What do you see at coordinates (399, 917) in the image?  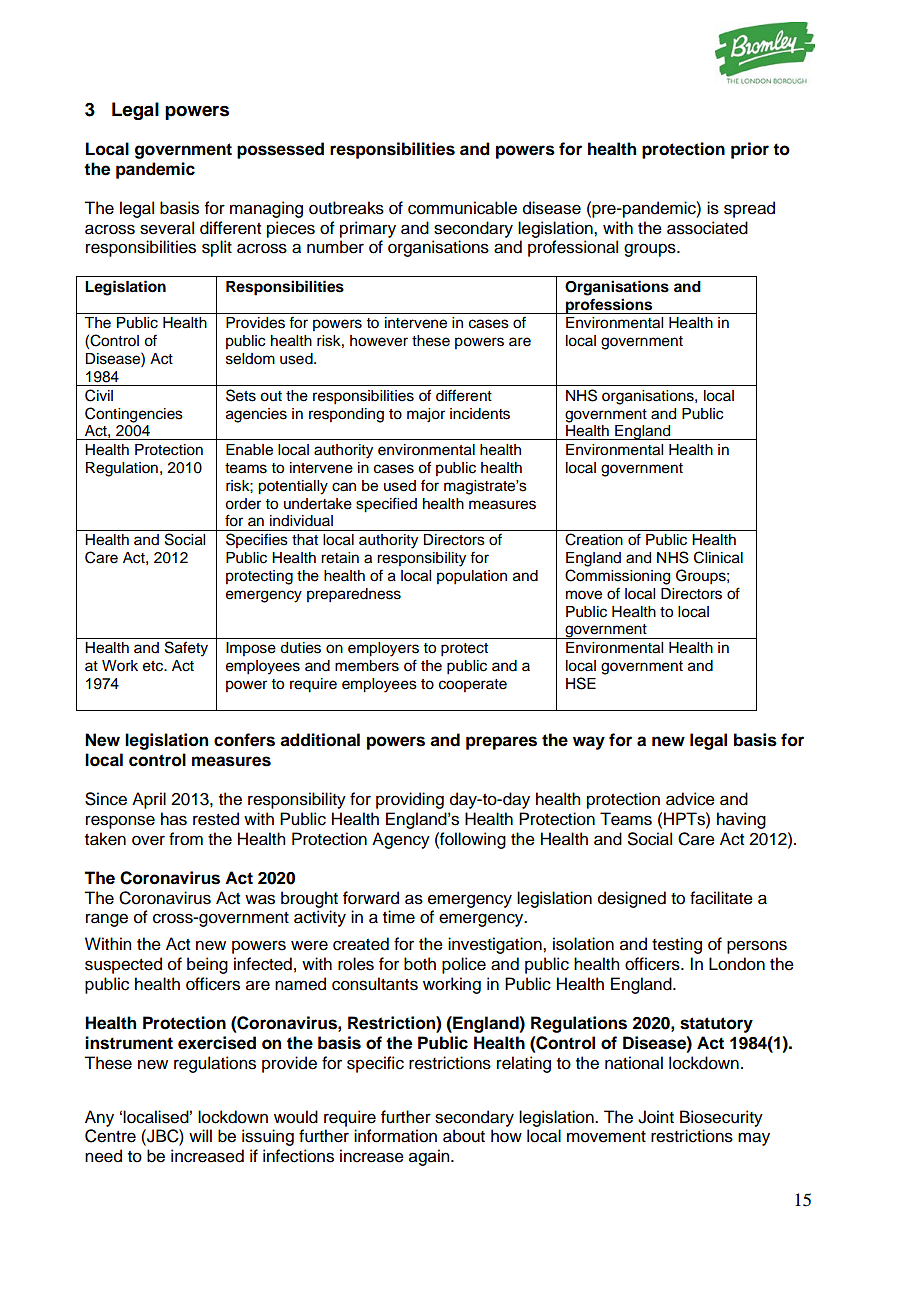 I see `time` at bounding box center [399, 917].
